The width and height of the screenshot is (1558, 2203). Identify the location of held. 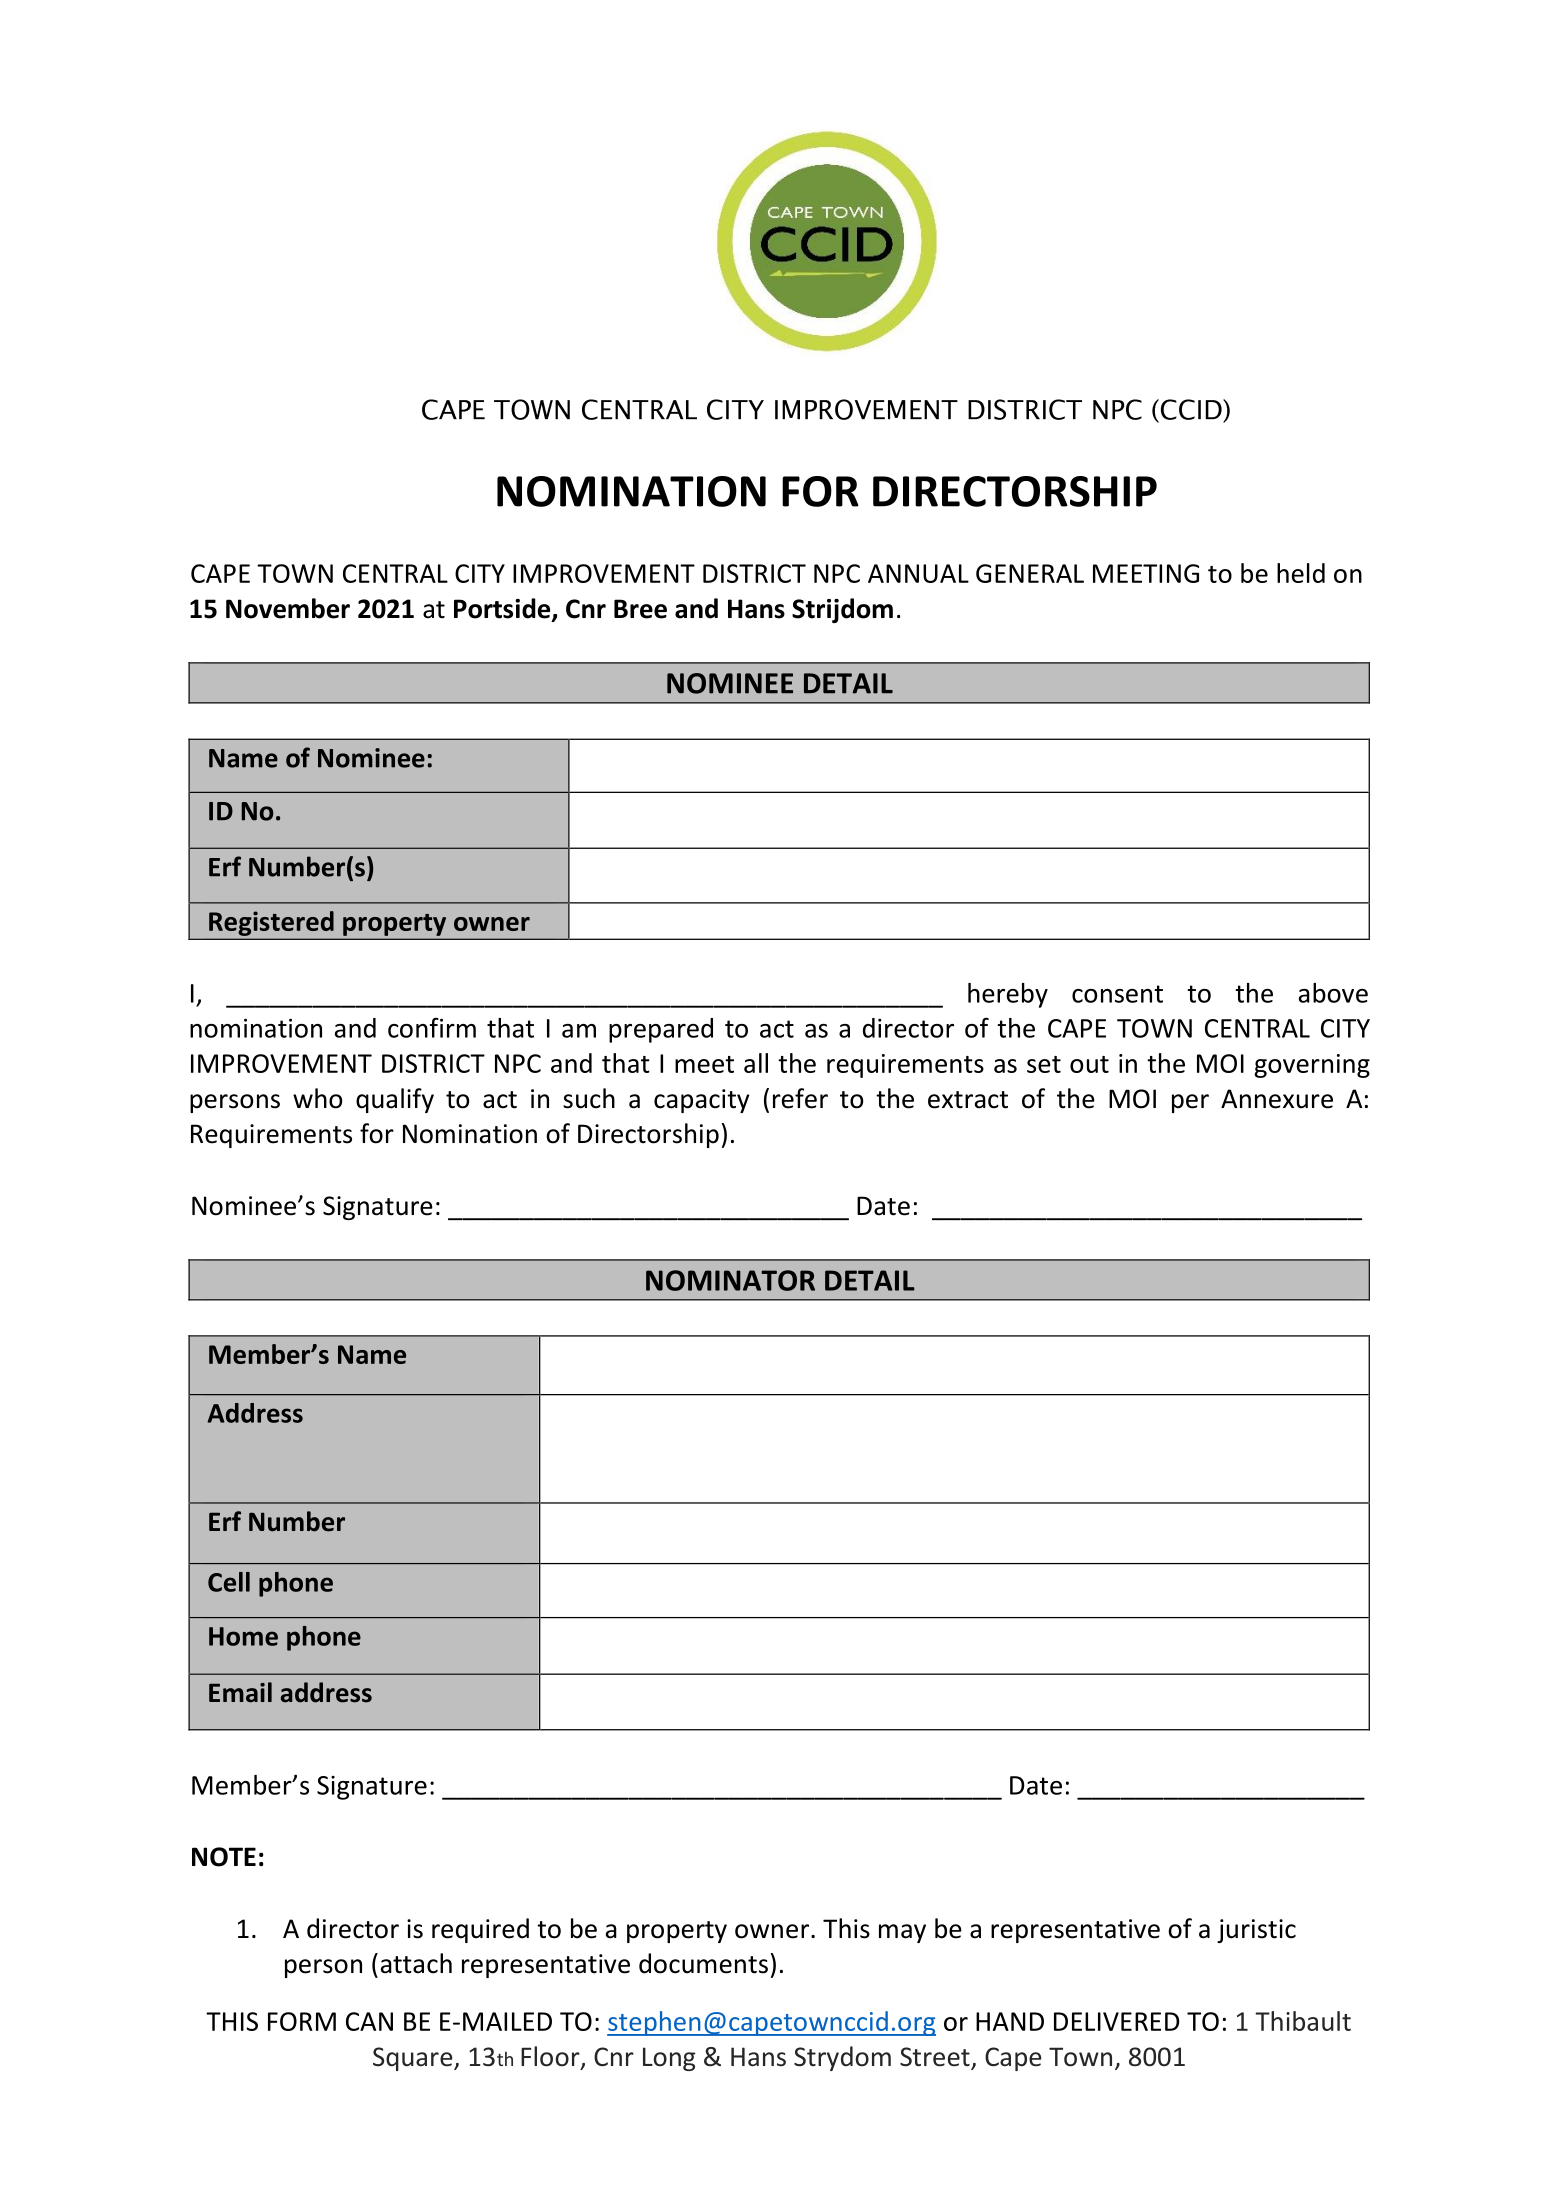
(1301, 573).
